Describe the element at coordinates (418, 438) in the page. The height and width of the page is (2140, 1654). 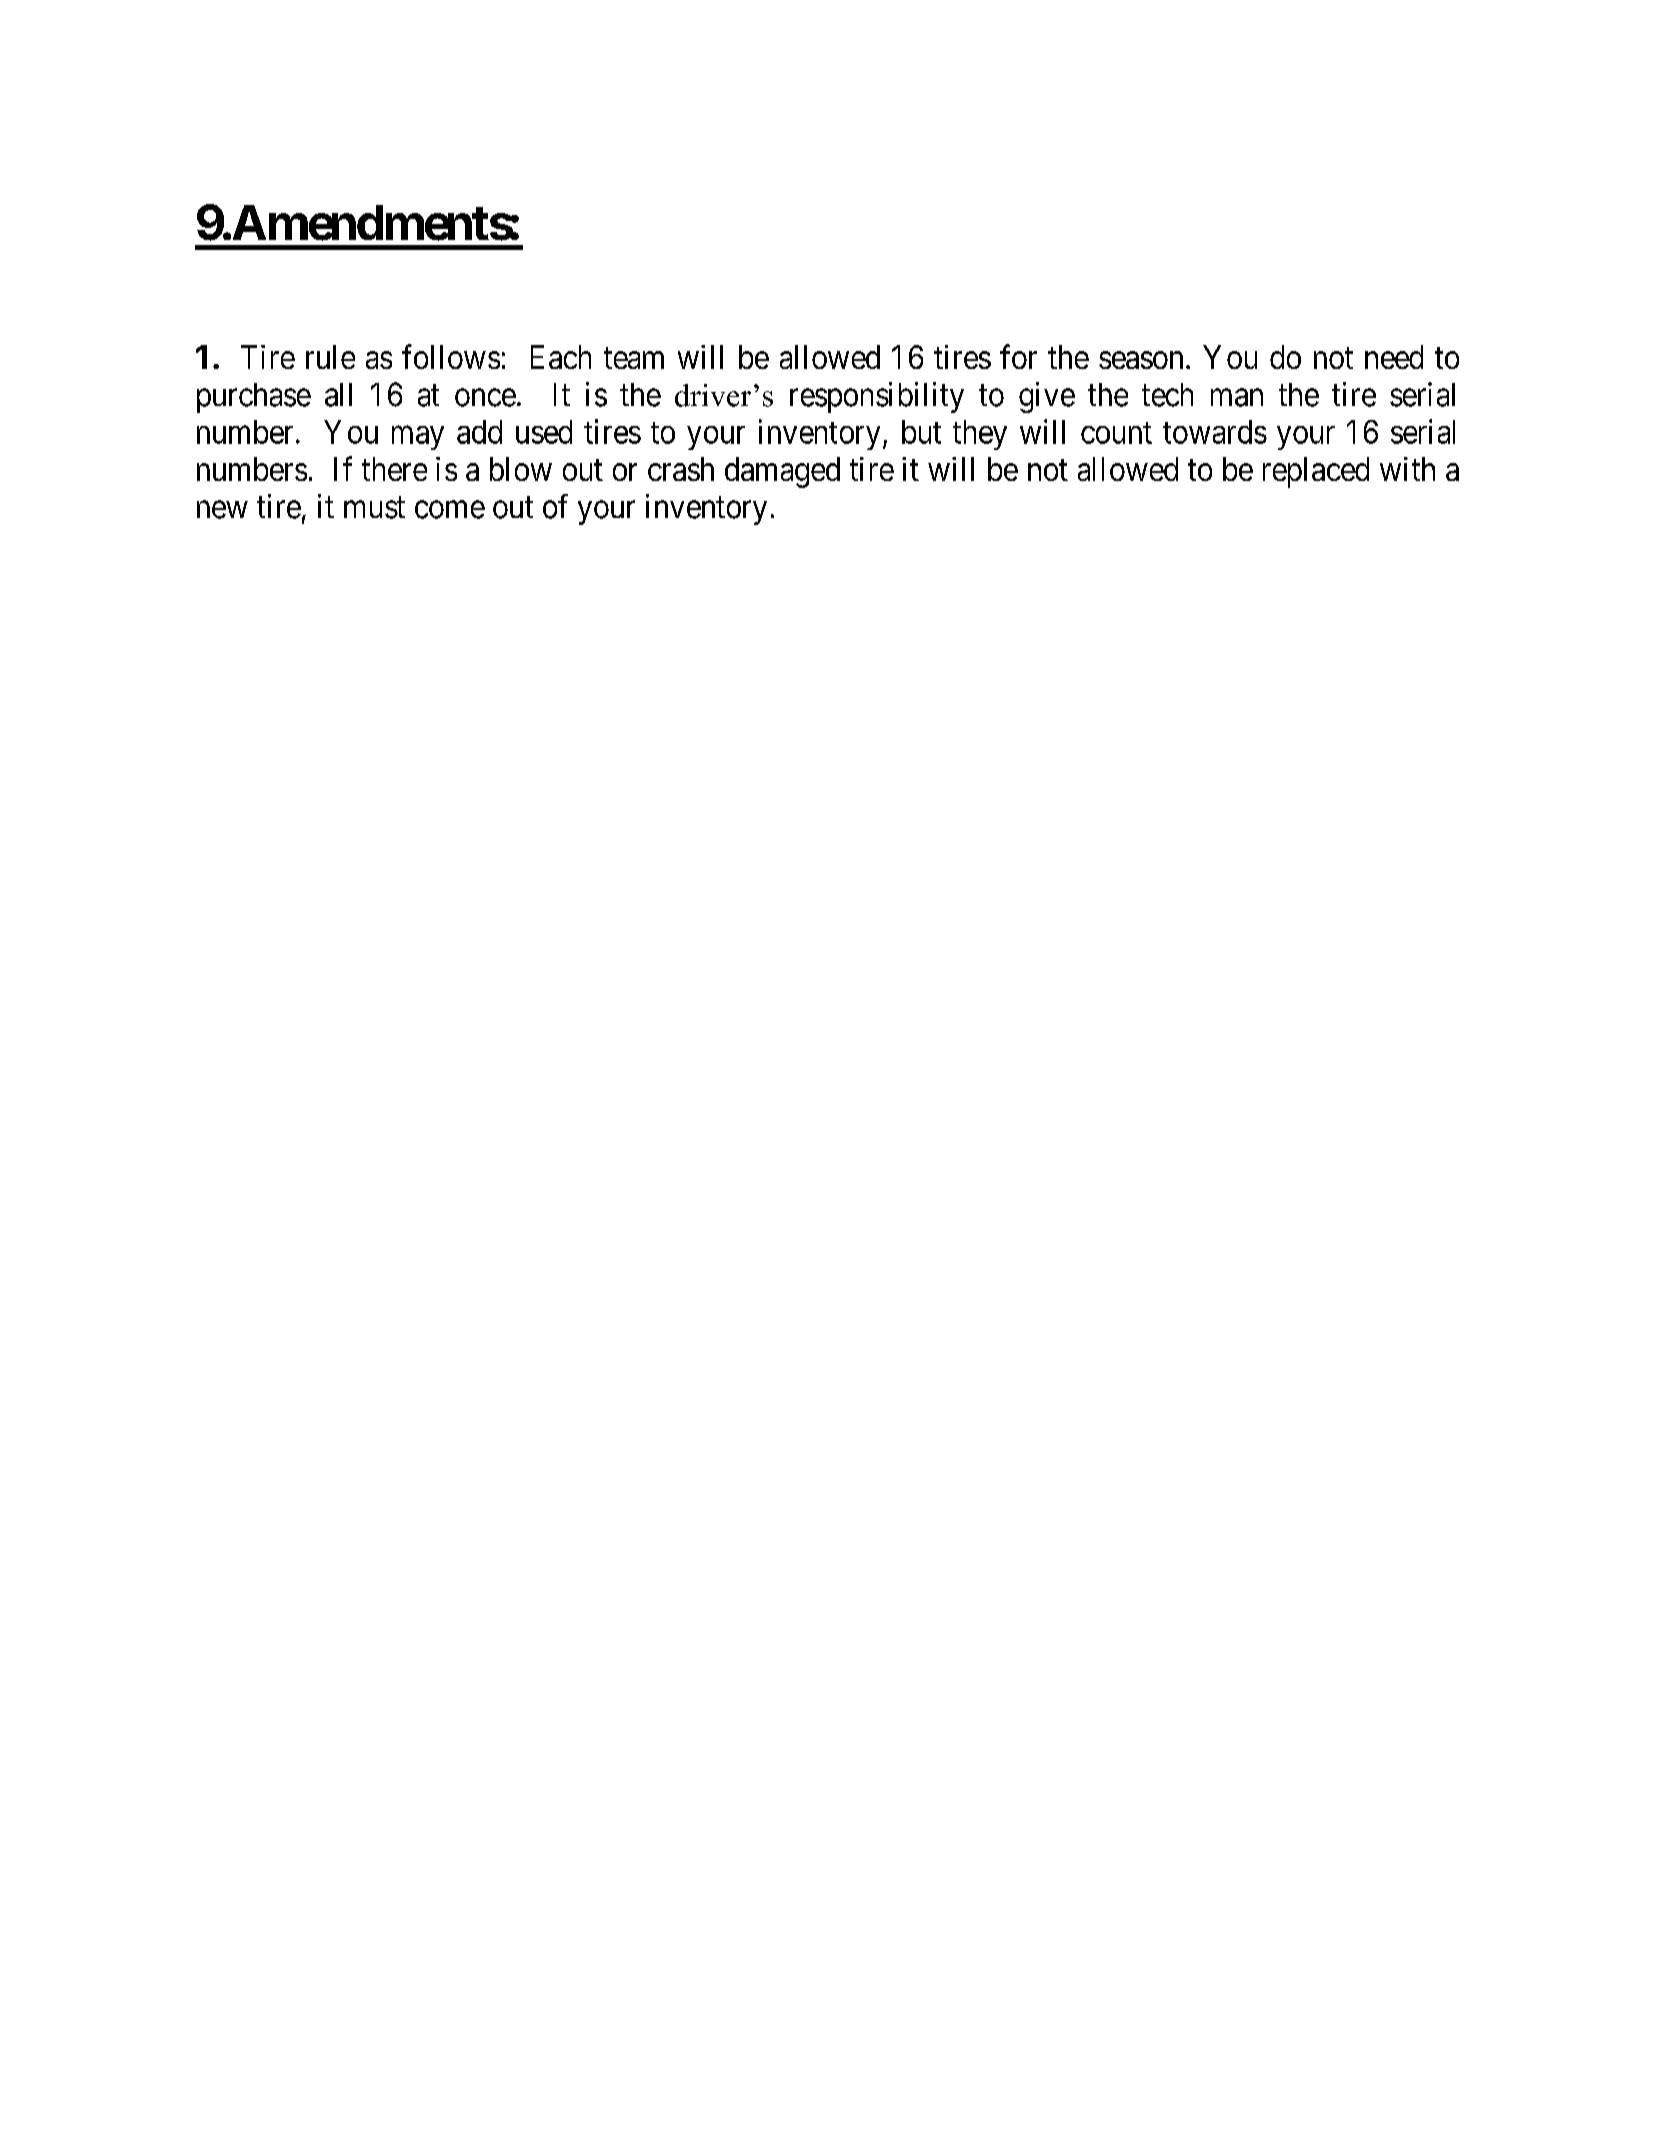
I see `may` at that location.
